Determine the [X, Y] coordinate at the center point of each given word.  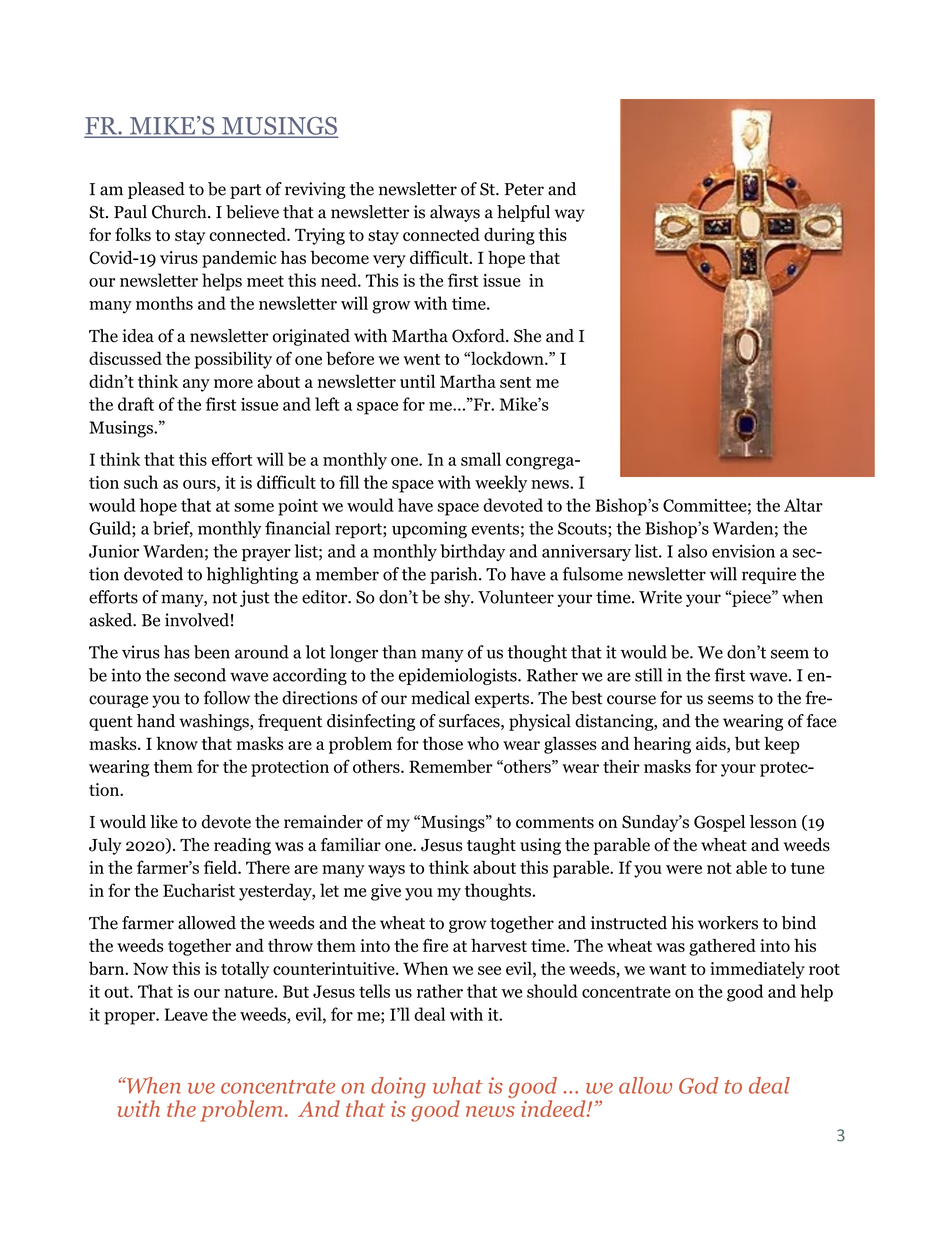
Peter [524, 189]
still [648, 675]
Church [180, 212]
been [212, 652]
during [509, 236]
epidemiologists [459, 676]
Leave [186, 1014]
